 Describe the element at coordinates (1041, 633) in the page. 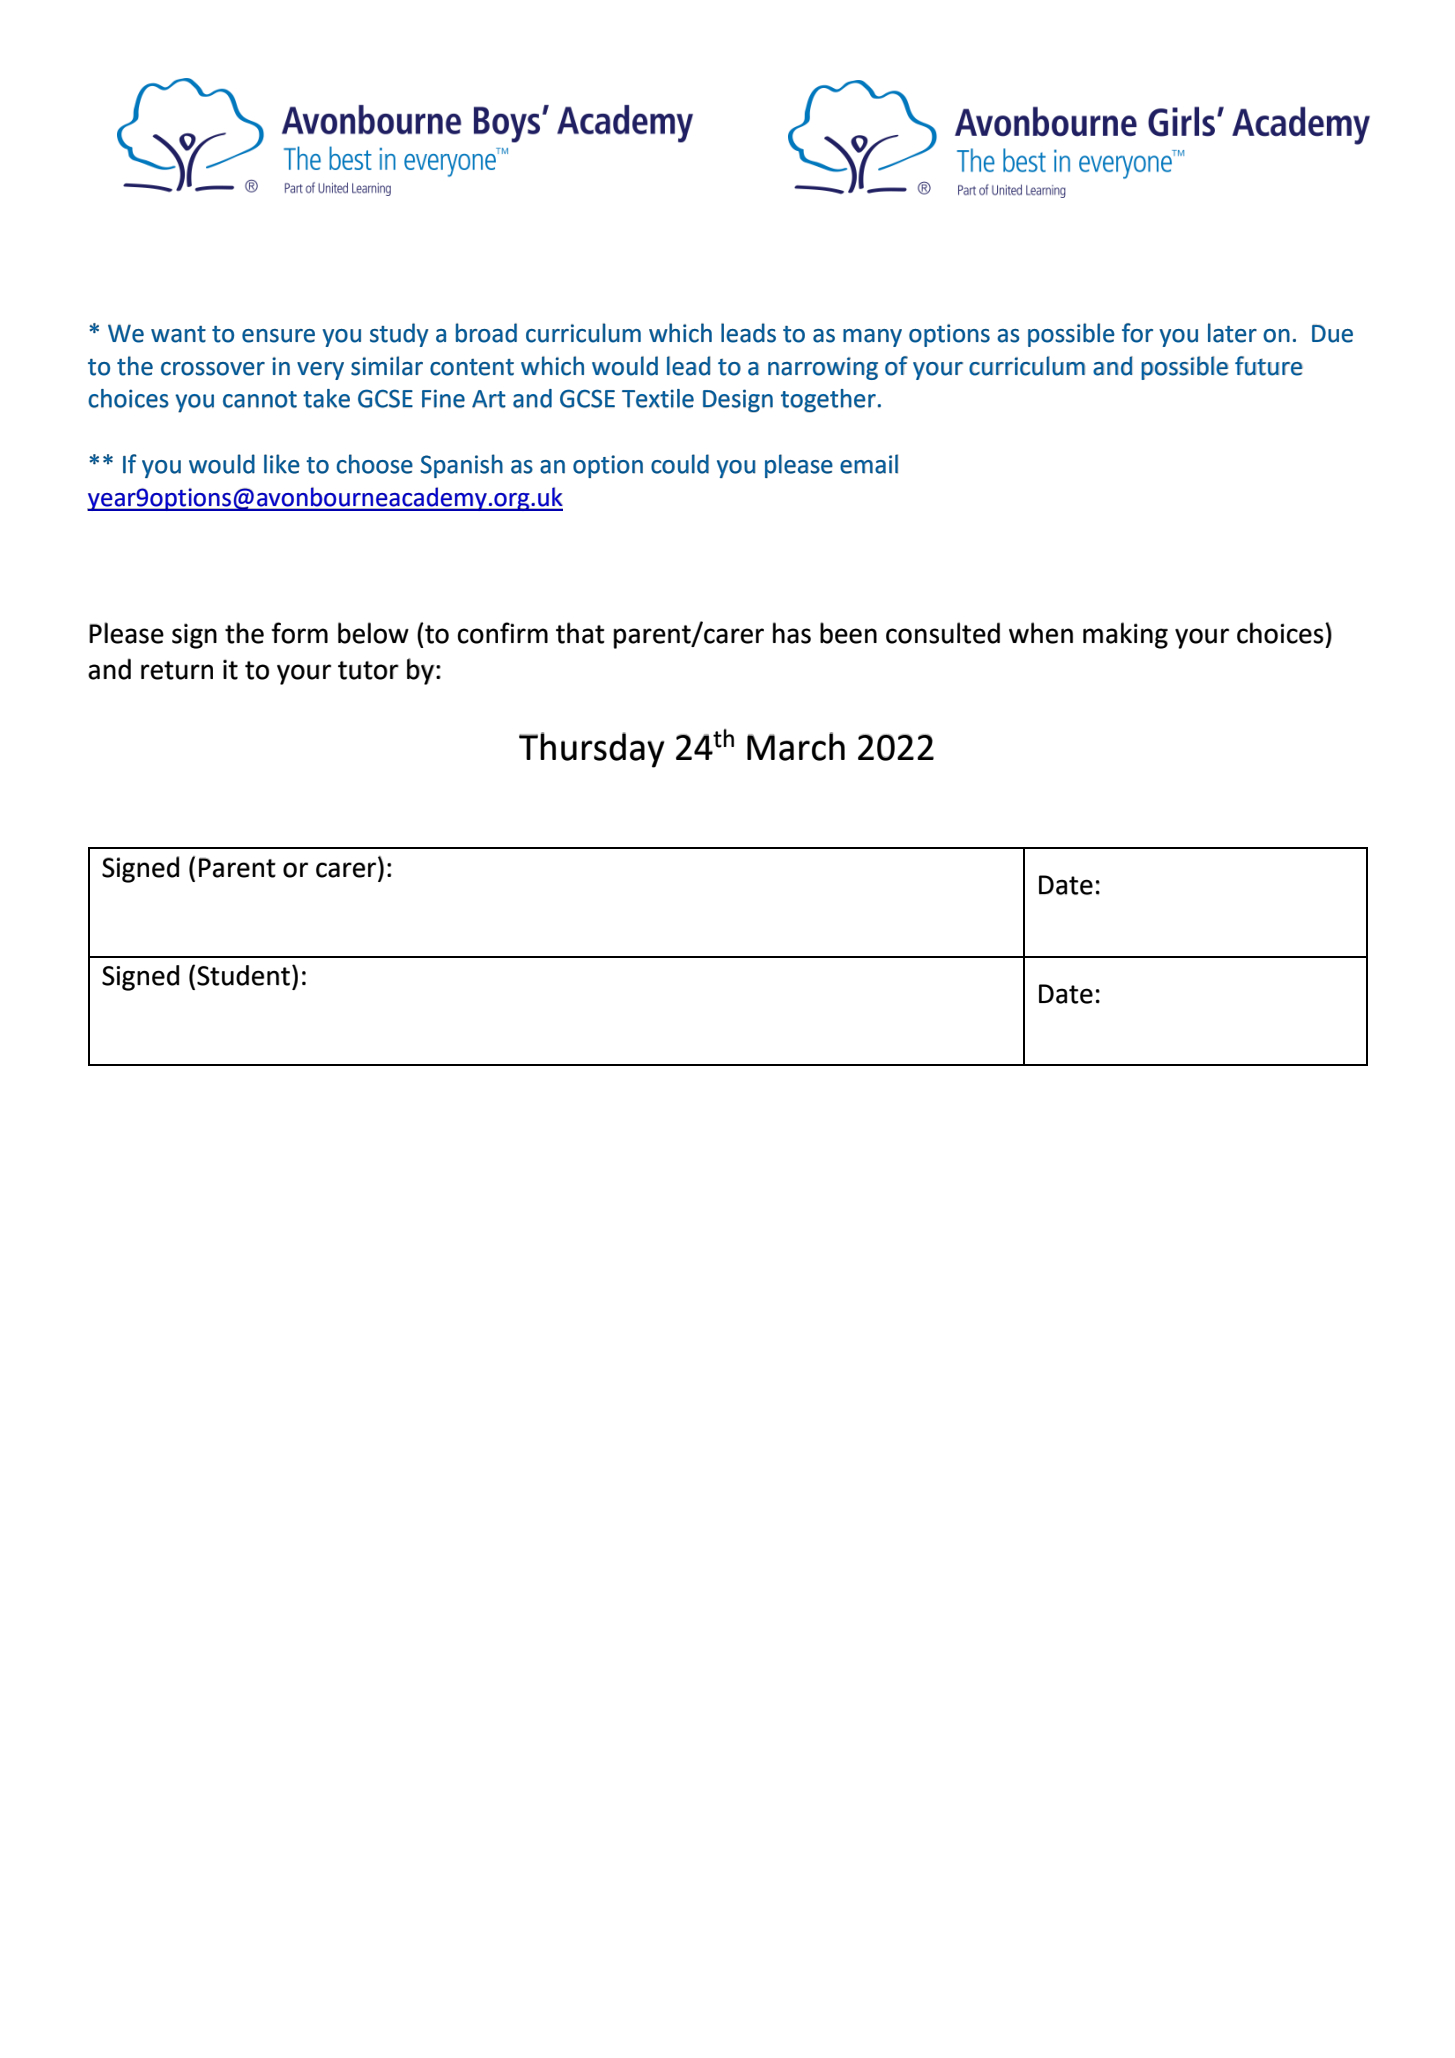

I see `when` at that location.
